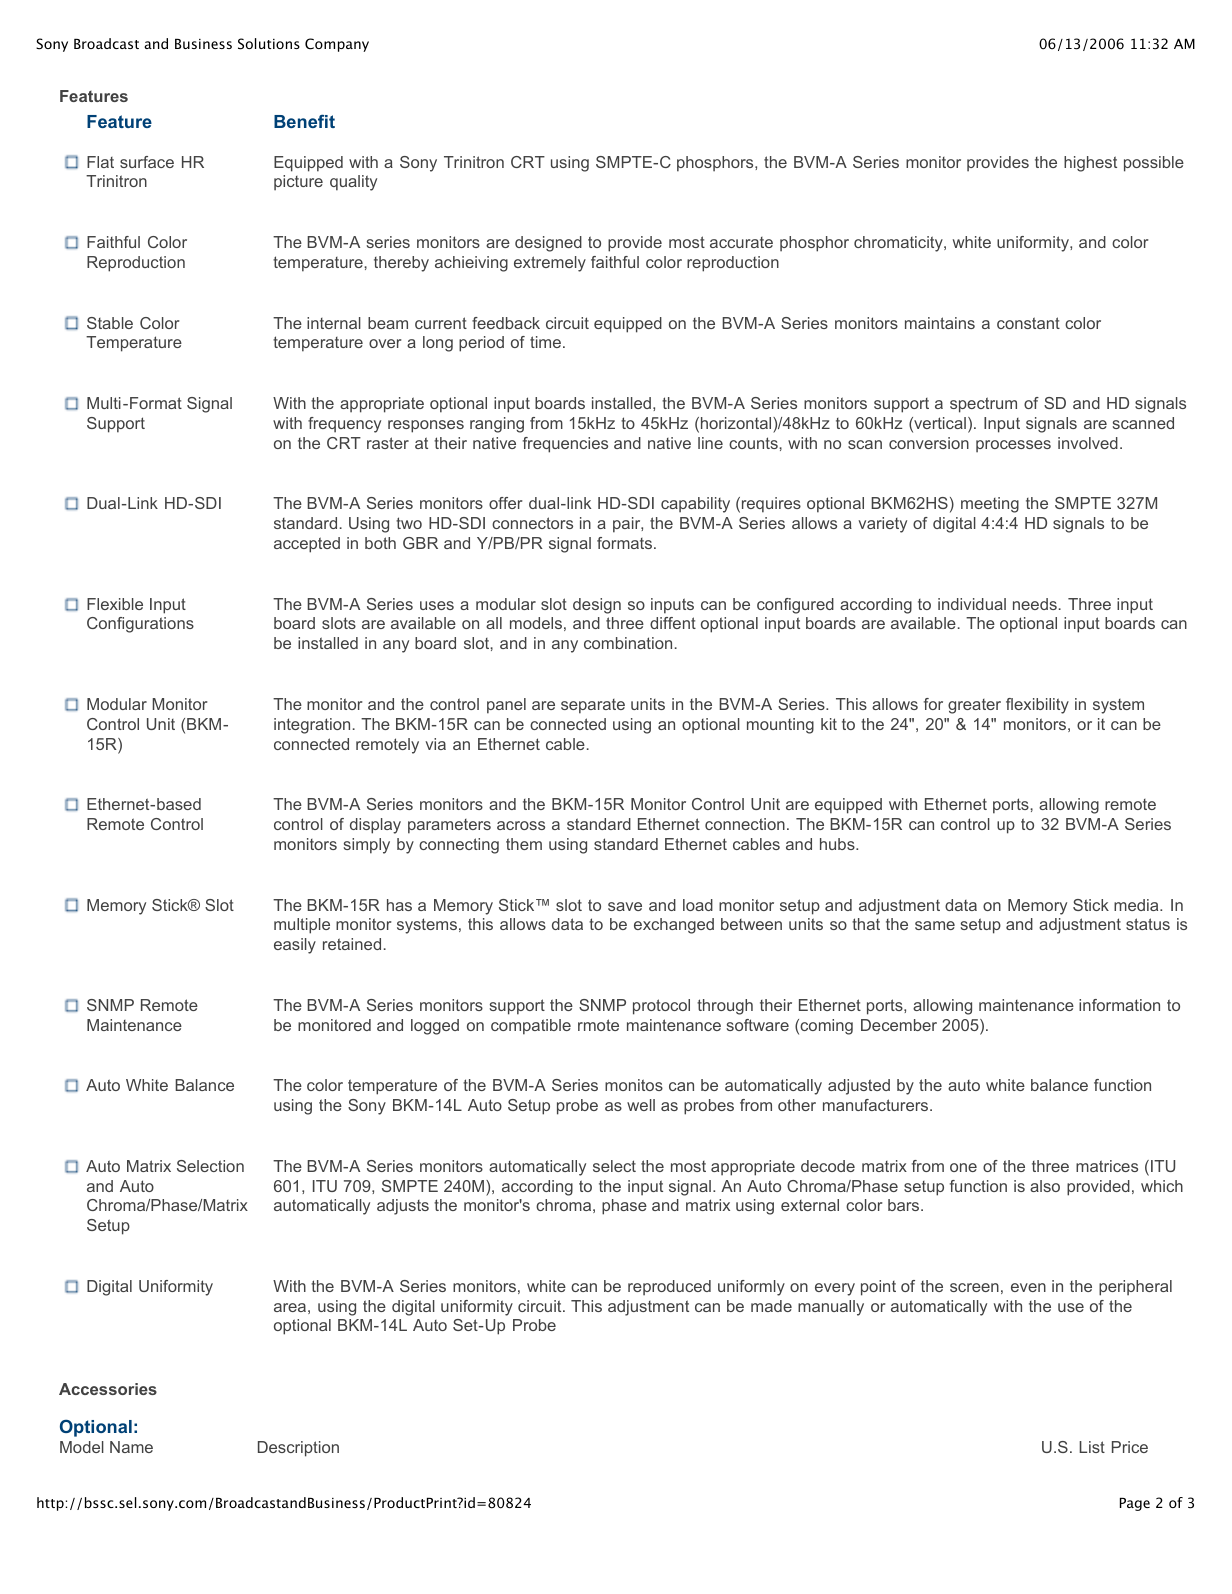  I want to click on reproduced, so click(669, 1288).
